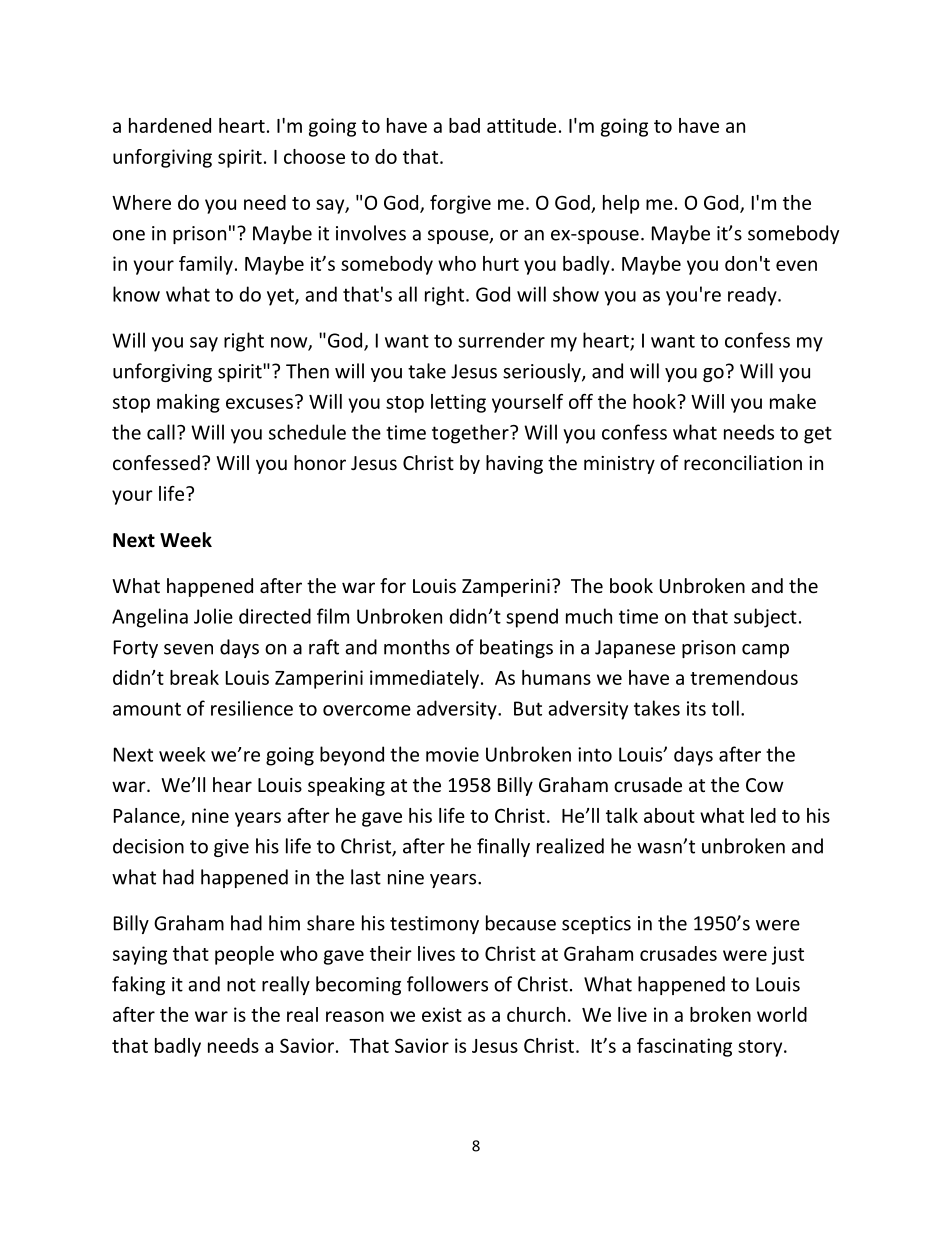 Image resolution: width=952 pixels, height=1233 pixels. I want to click on not, so click(241, 985).
